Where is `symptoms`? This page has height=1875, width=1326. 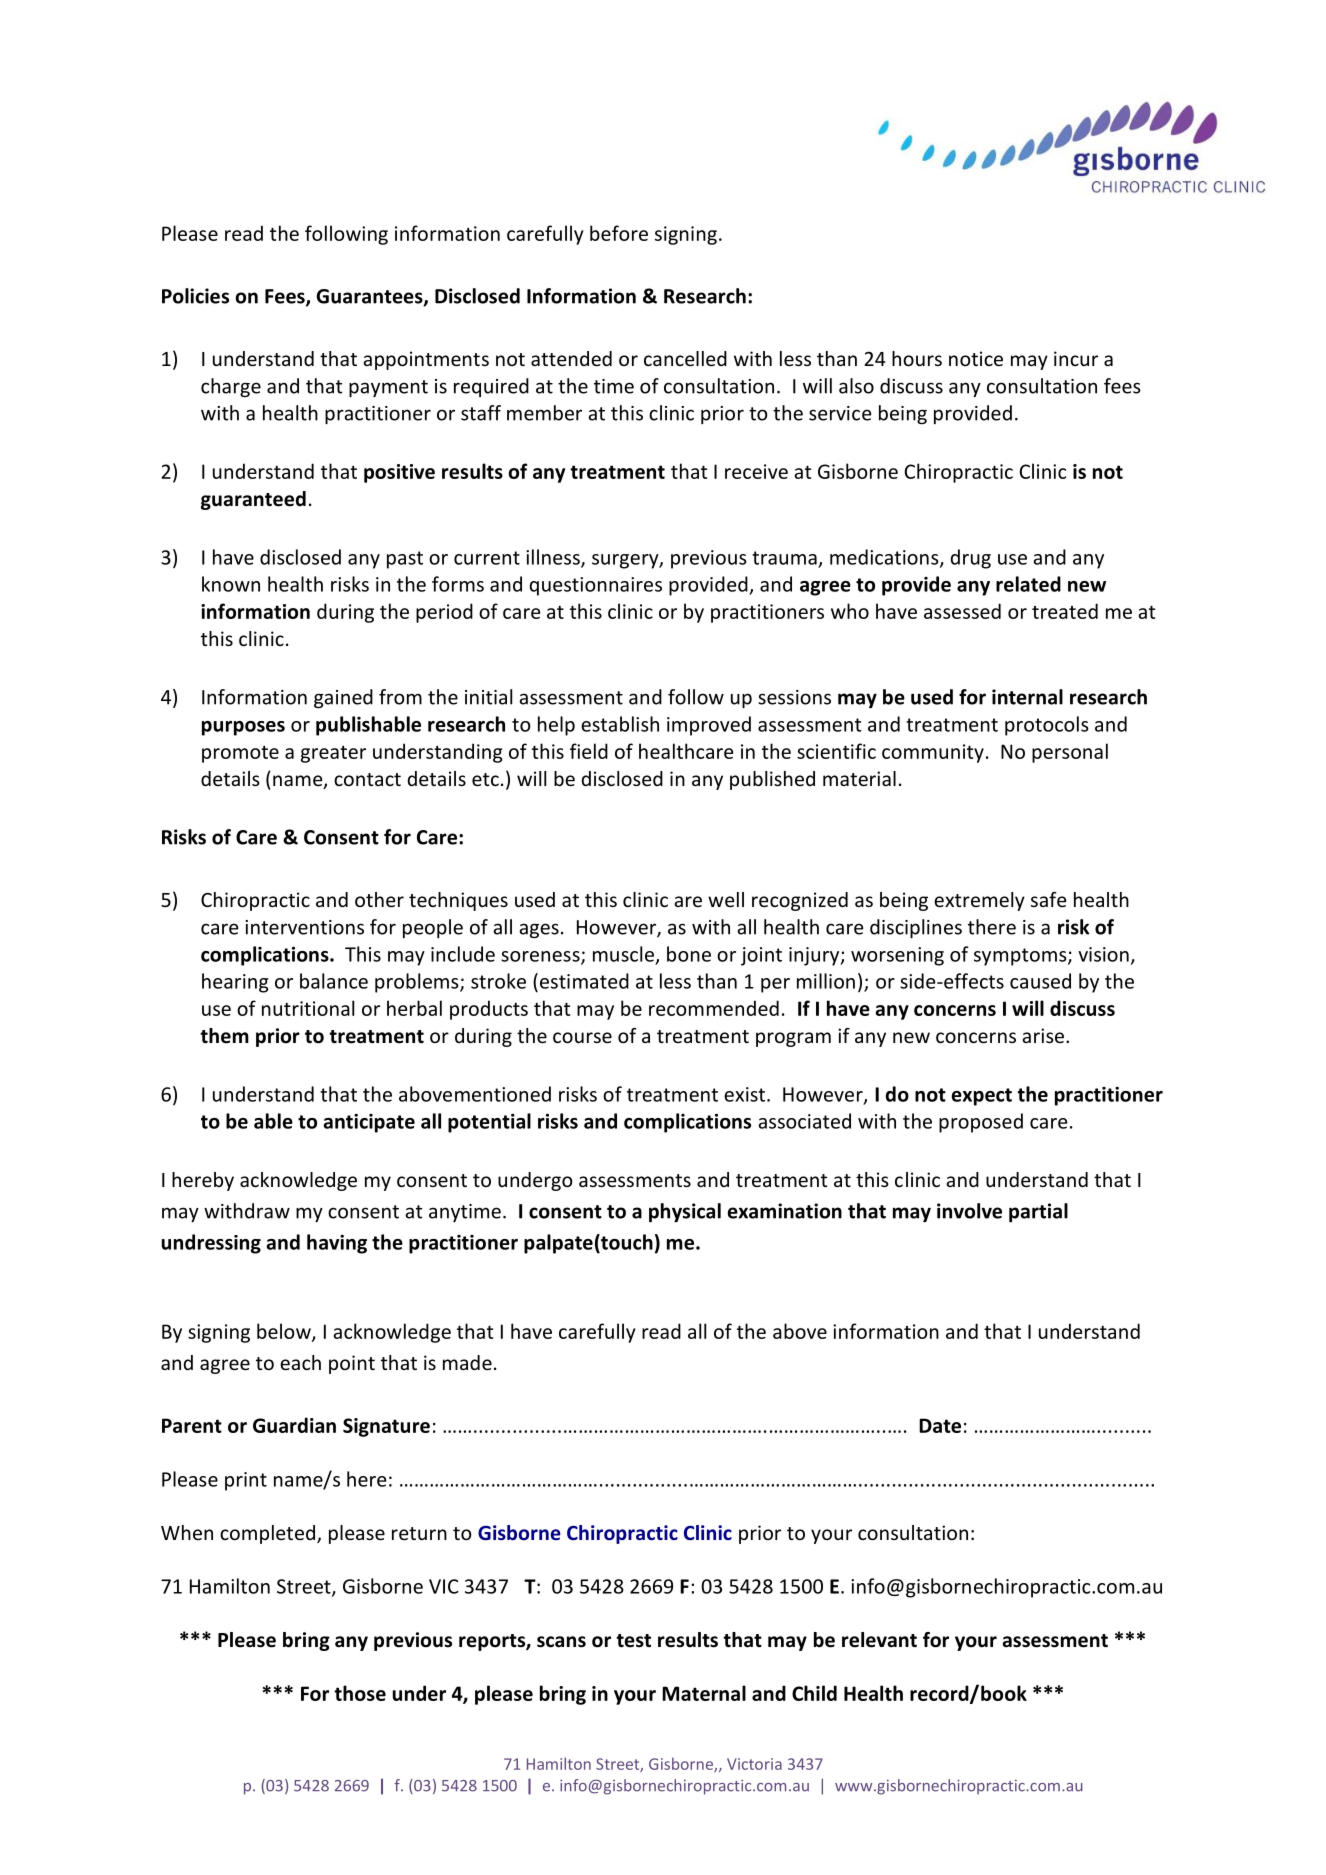
symptoms is located at coordinates (1021, 957).
